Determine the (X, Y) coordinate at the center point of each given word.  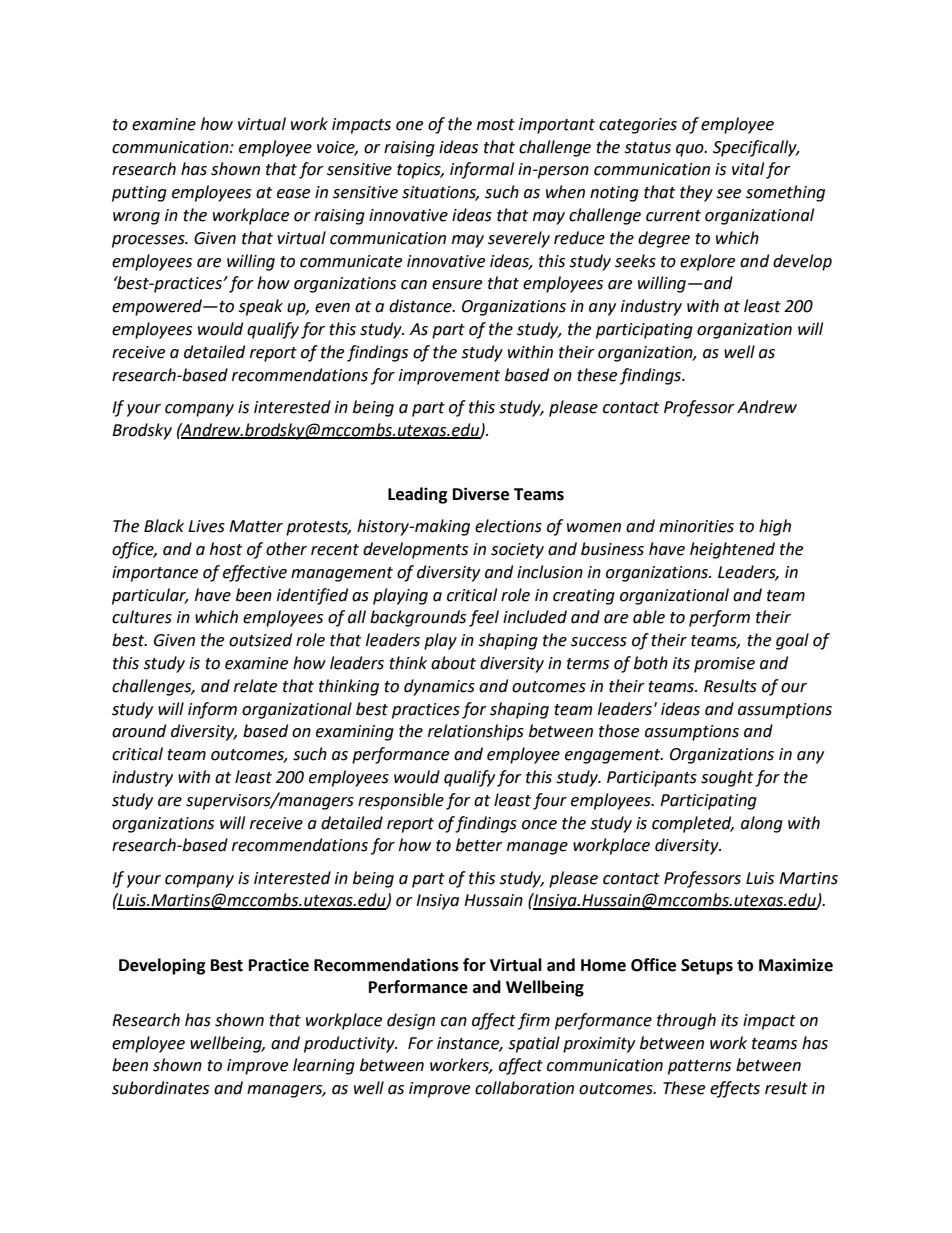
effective (255, 573)
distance (421, 306)
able (649, 617)
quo (691, 150)
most (496, 125)
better (479, 845)
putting (139, 194)
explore (707, 262)
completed (693, 824)
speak (260, 307)
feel (484, 618)
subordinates (160, 1088)
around (139, 731)
